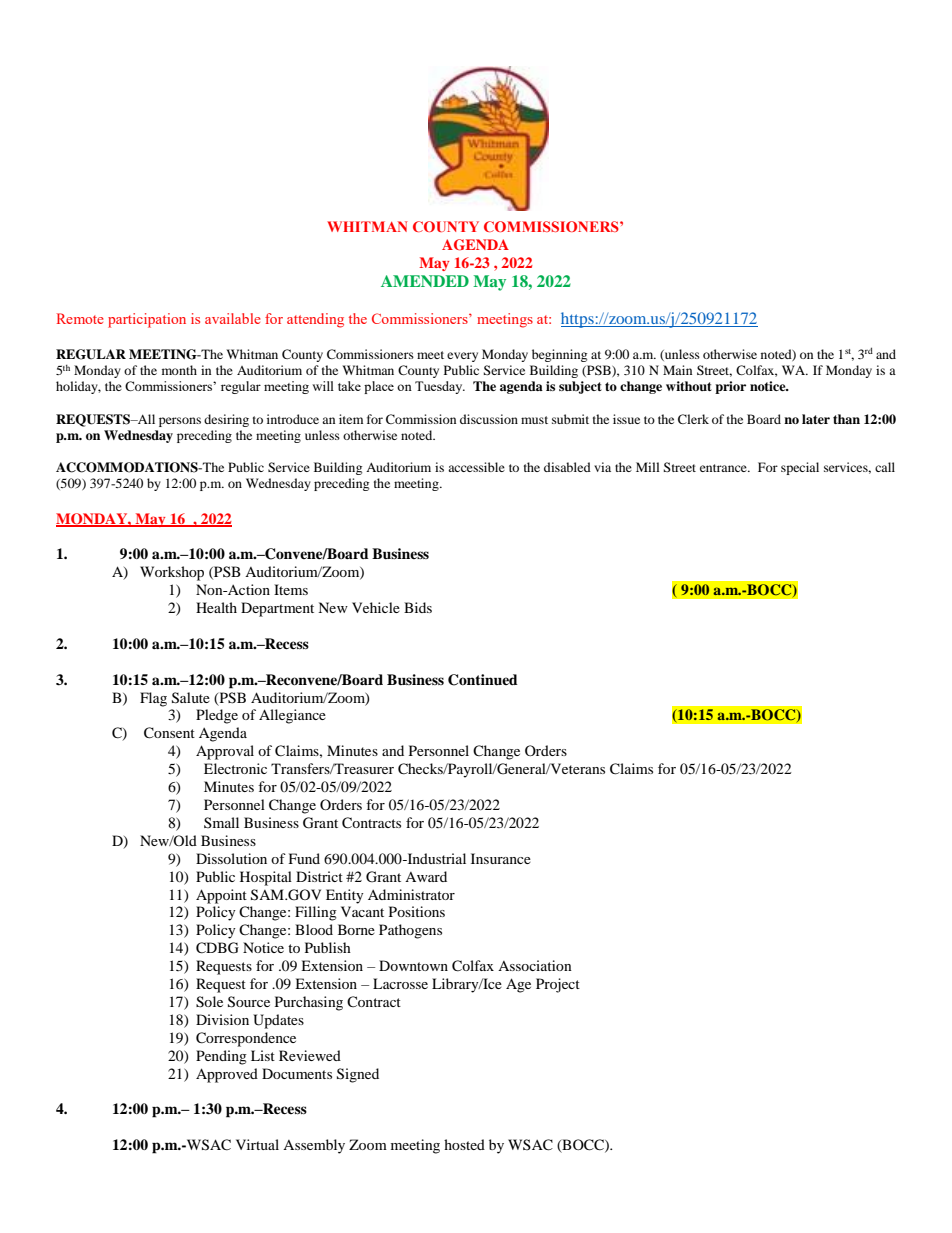 The image size is (952, 1233). What do you see at coordinates (147, 320) in the screenshot?
I see `participation` at bounding box center [147, 320].
